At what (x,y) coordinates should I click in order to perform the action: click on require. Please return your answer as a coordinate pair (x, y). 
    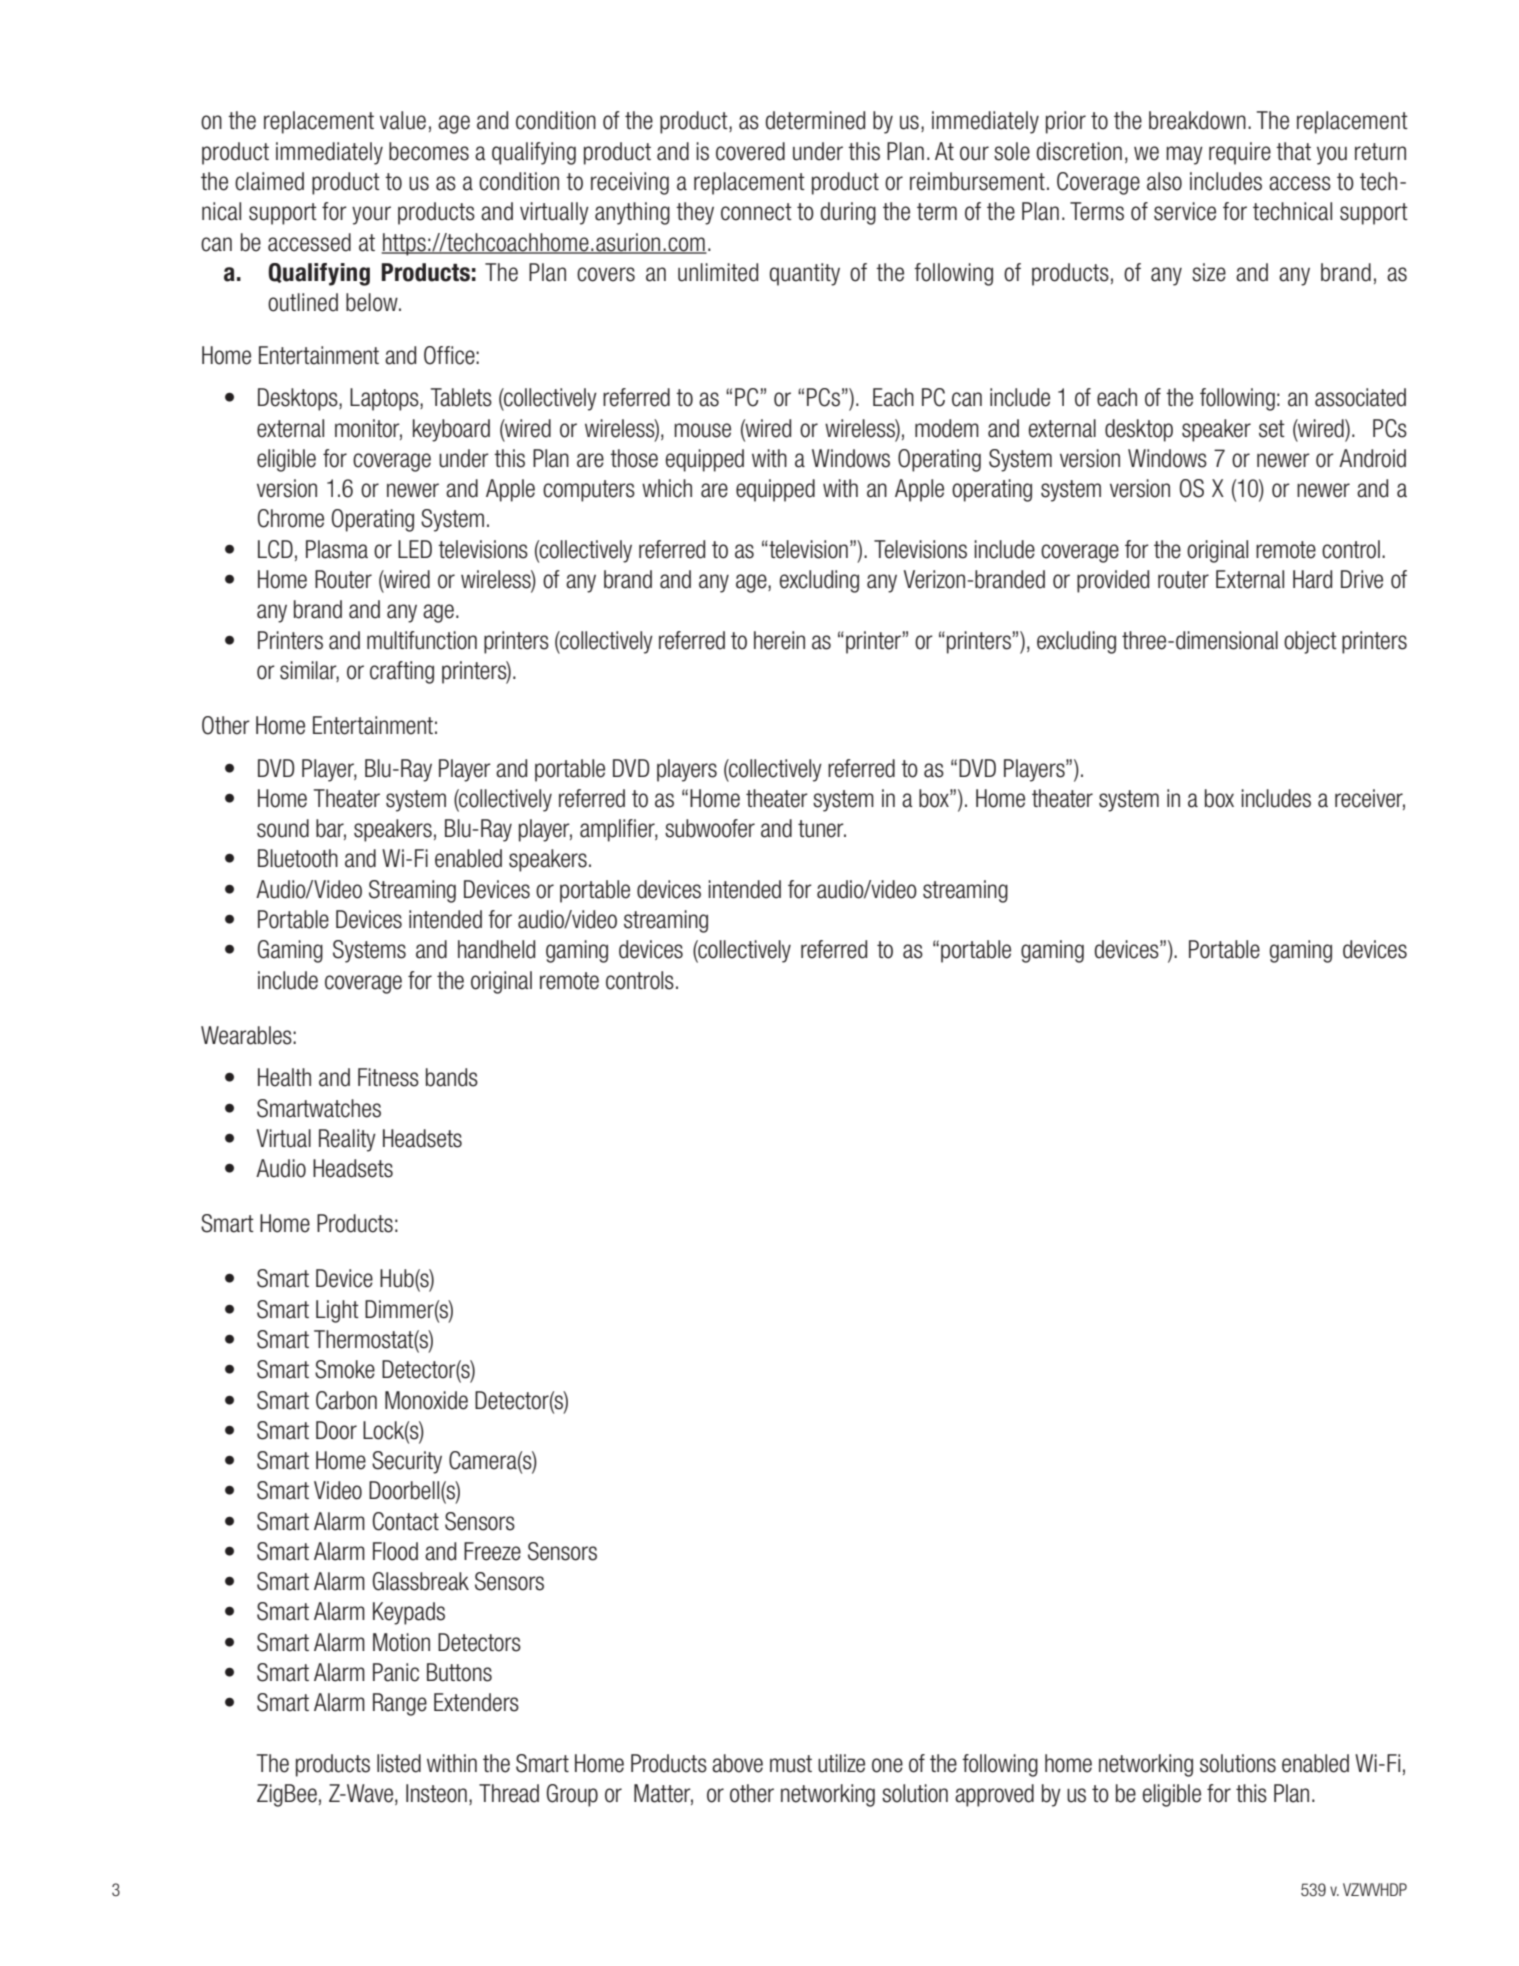
    Looking at the image, I should click on (1240, 153).
